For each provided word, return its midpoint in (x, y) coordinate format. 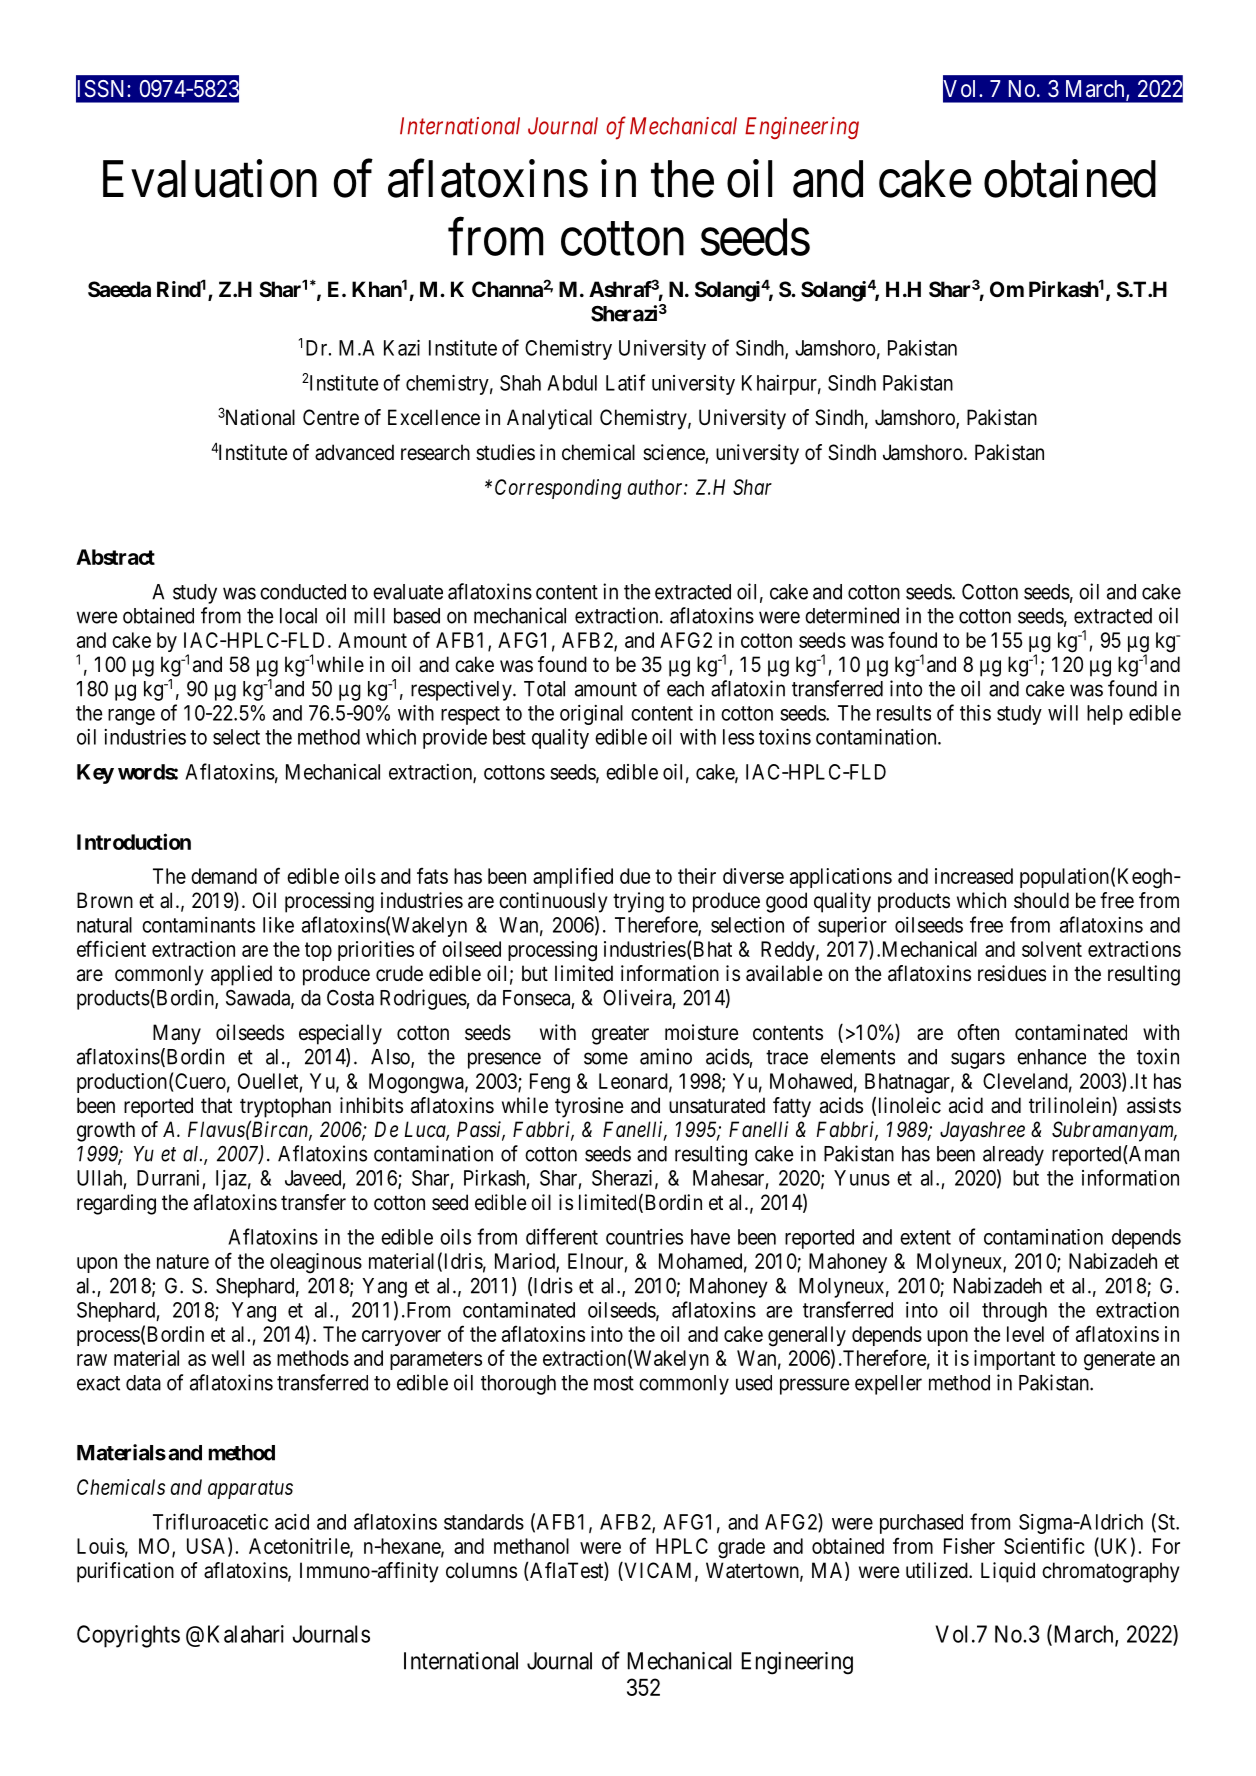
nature (183, 1261)
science (674, 452)
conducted (303, 592)
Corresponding (558, 489)
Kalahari (246, 1634)
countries (644, 1237)
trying (638, 902)
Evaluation (210, 179)
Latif (625, 382)
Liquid (1008, 1572)
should (1041, 900)
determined (852, 615)
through (1014, 1312)
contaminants (198, 925)
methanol (531, 1546)
